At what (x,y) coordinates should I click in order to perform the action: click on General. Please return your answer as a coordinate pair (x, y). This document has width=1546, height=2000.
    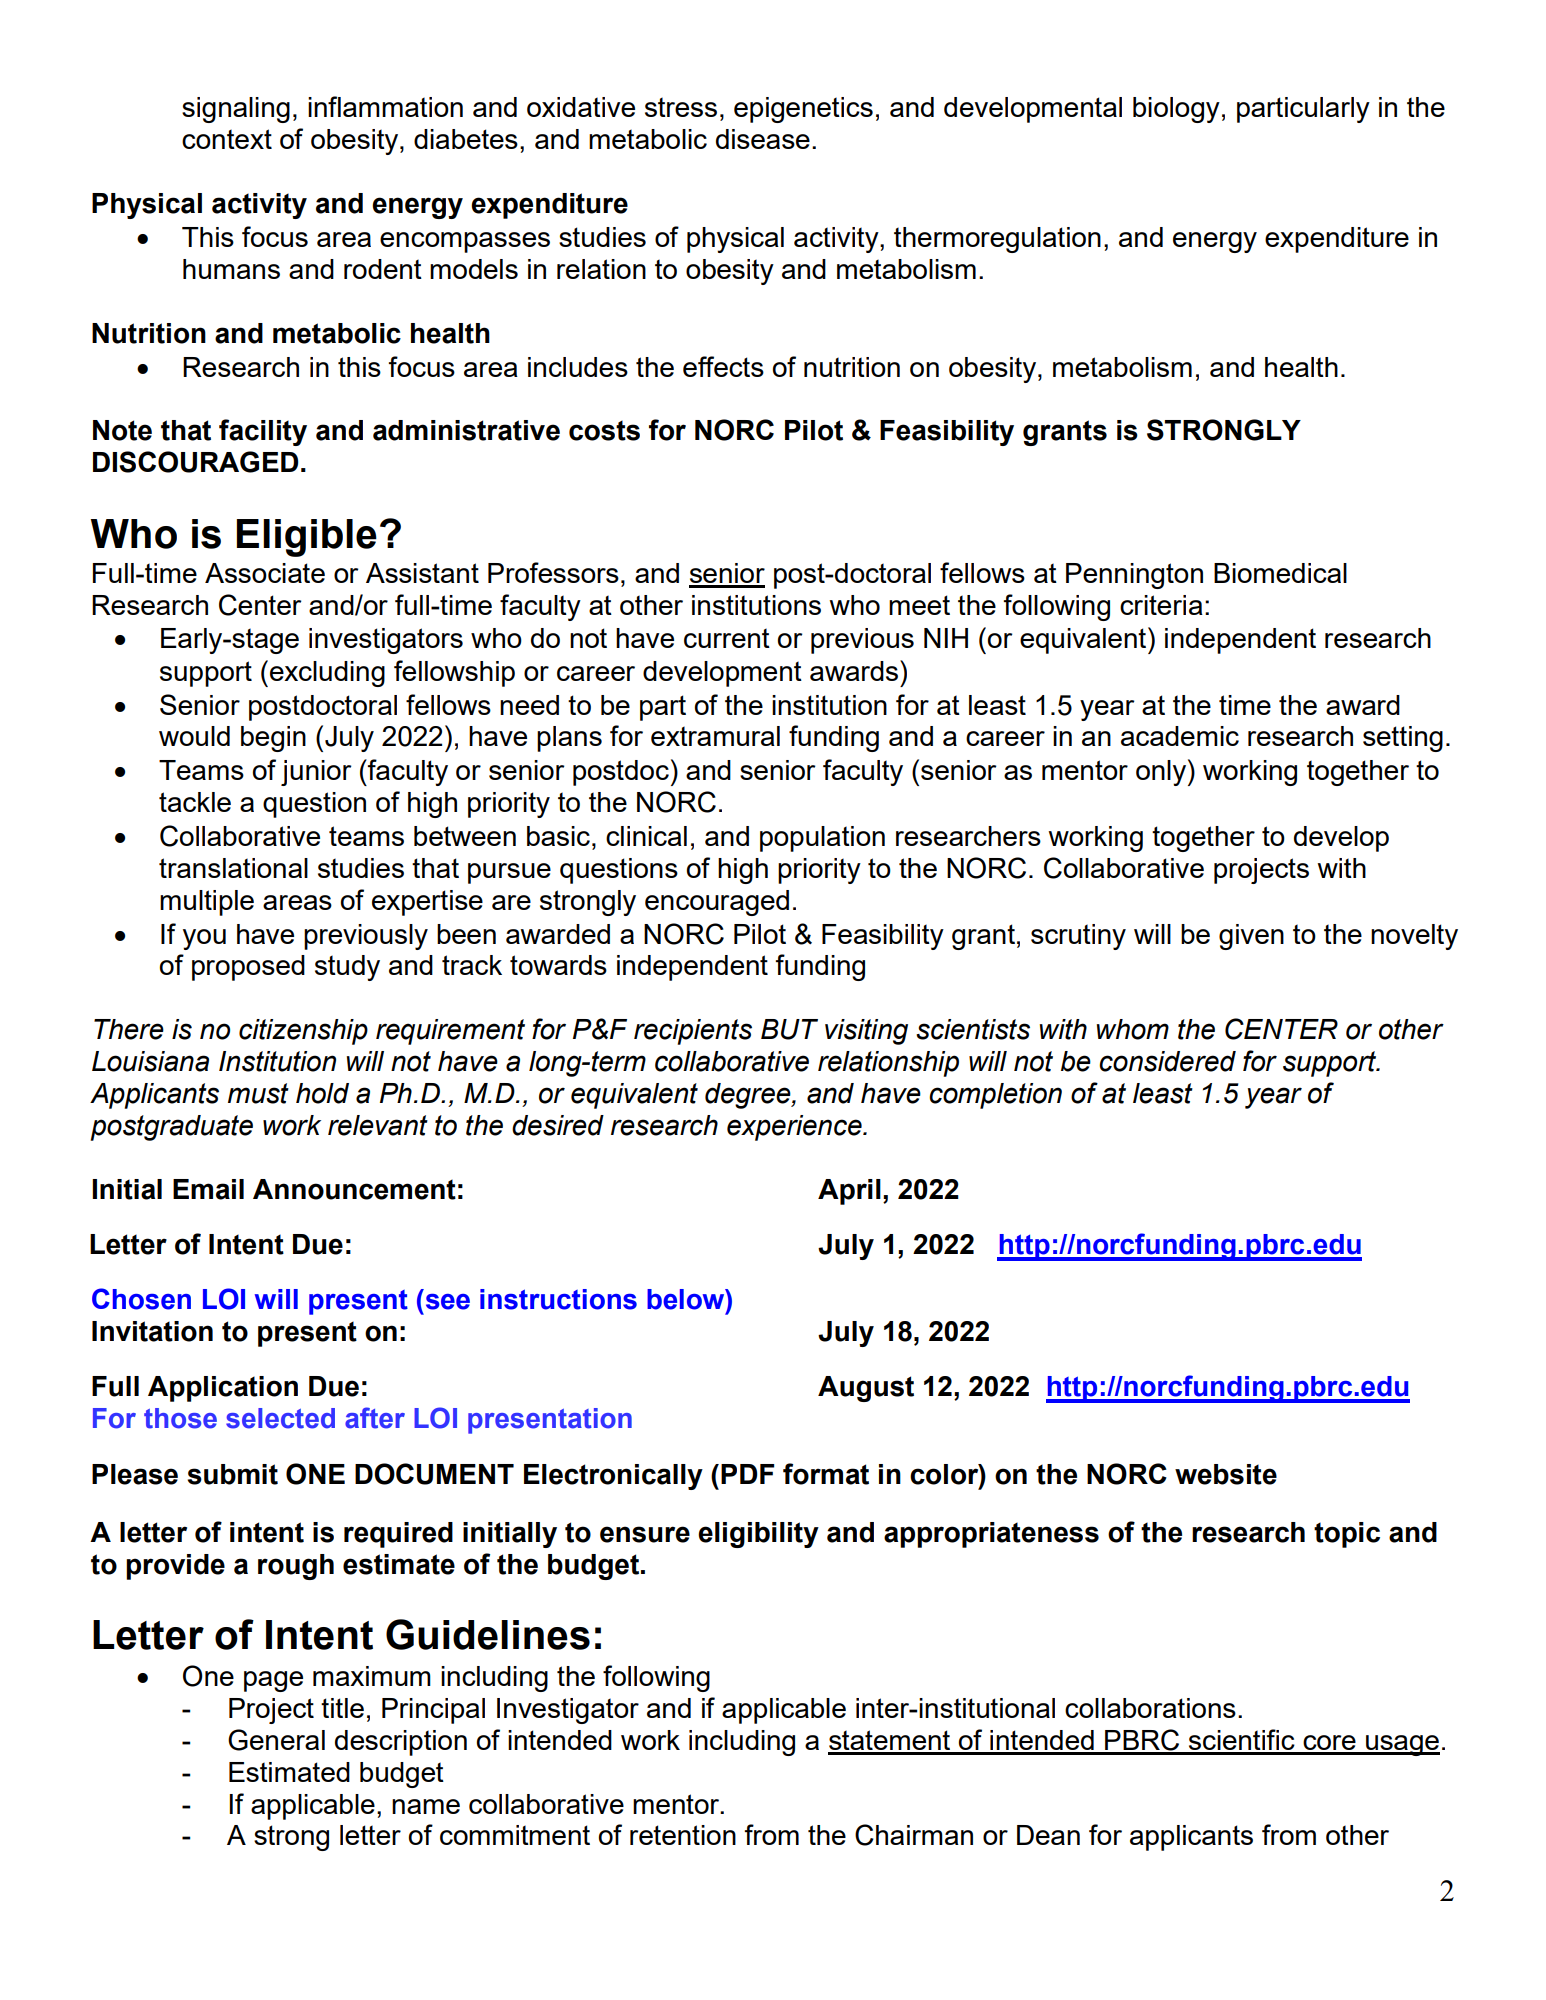
    Looking at the image, I should click on (276, 1740).
